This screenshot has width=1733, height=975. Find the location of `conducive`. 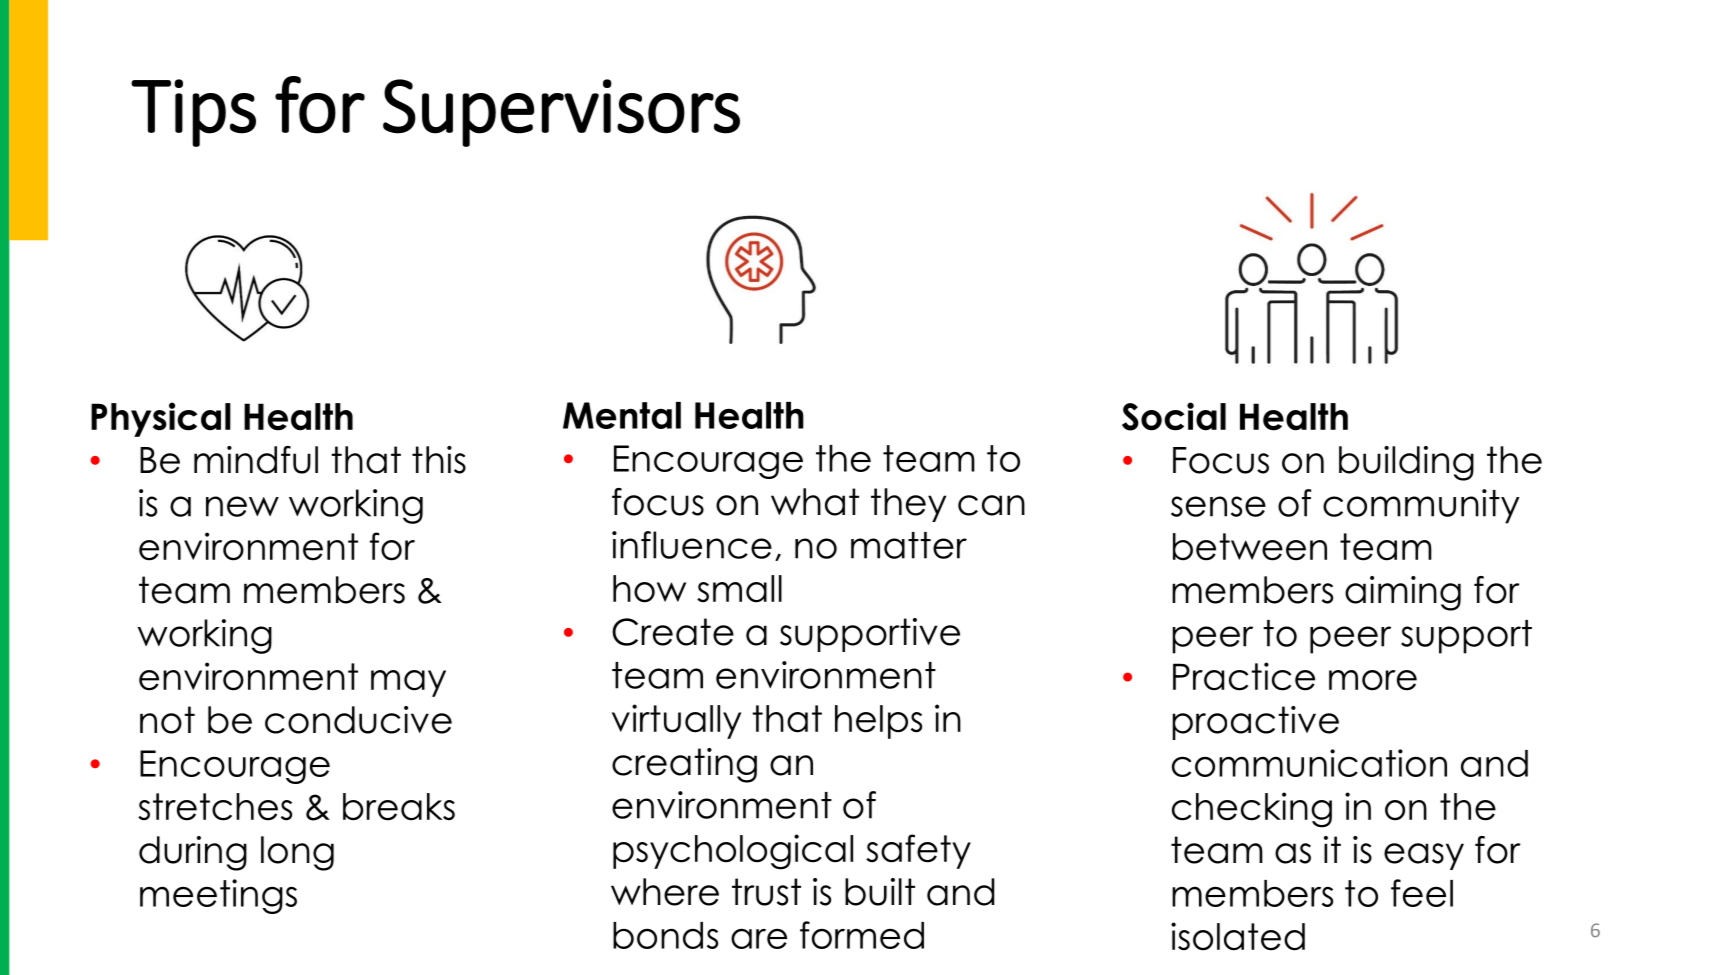

conducive is located at coordinates (358, 720).
